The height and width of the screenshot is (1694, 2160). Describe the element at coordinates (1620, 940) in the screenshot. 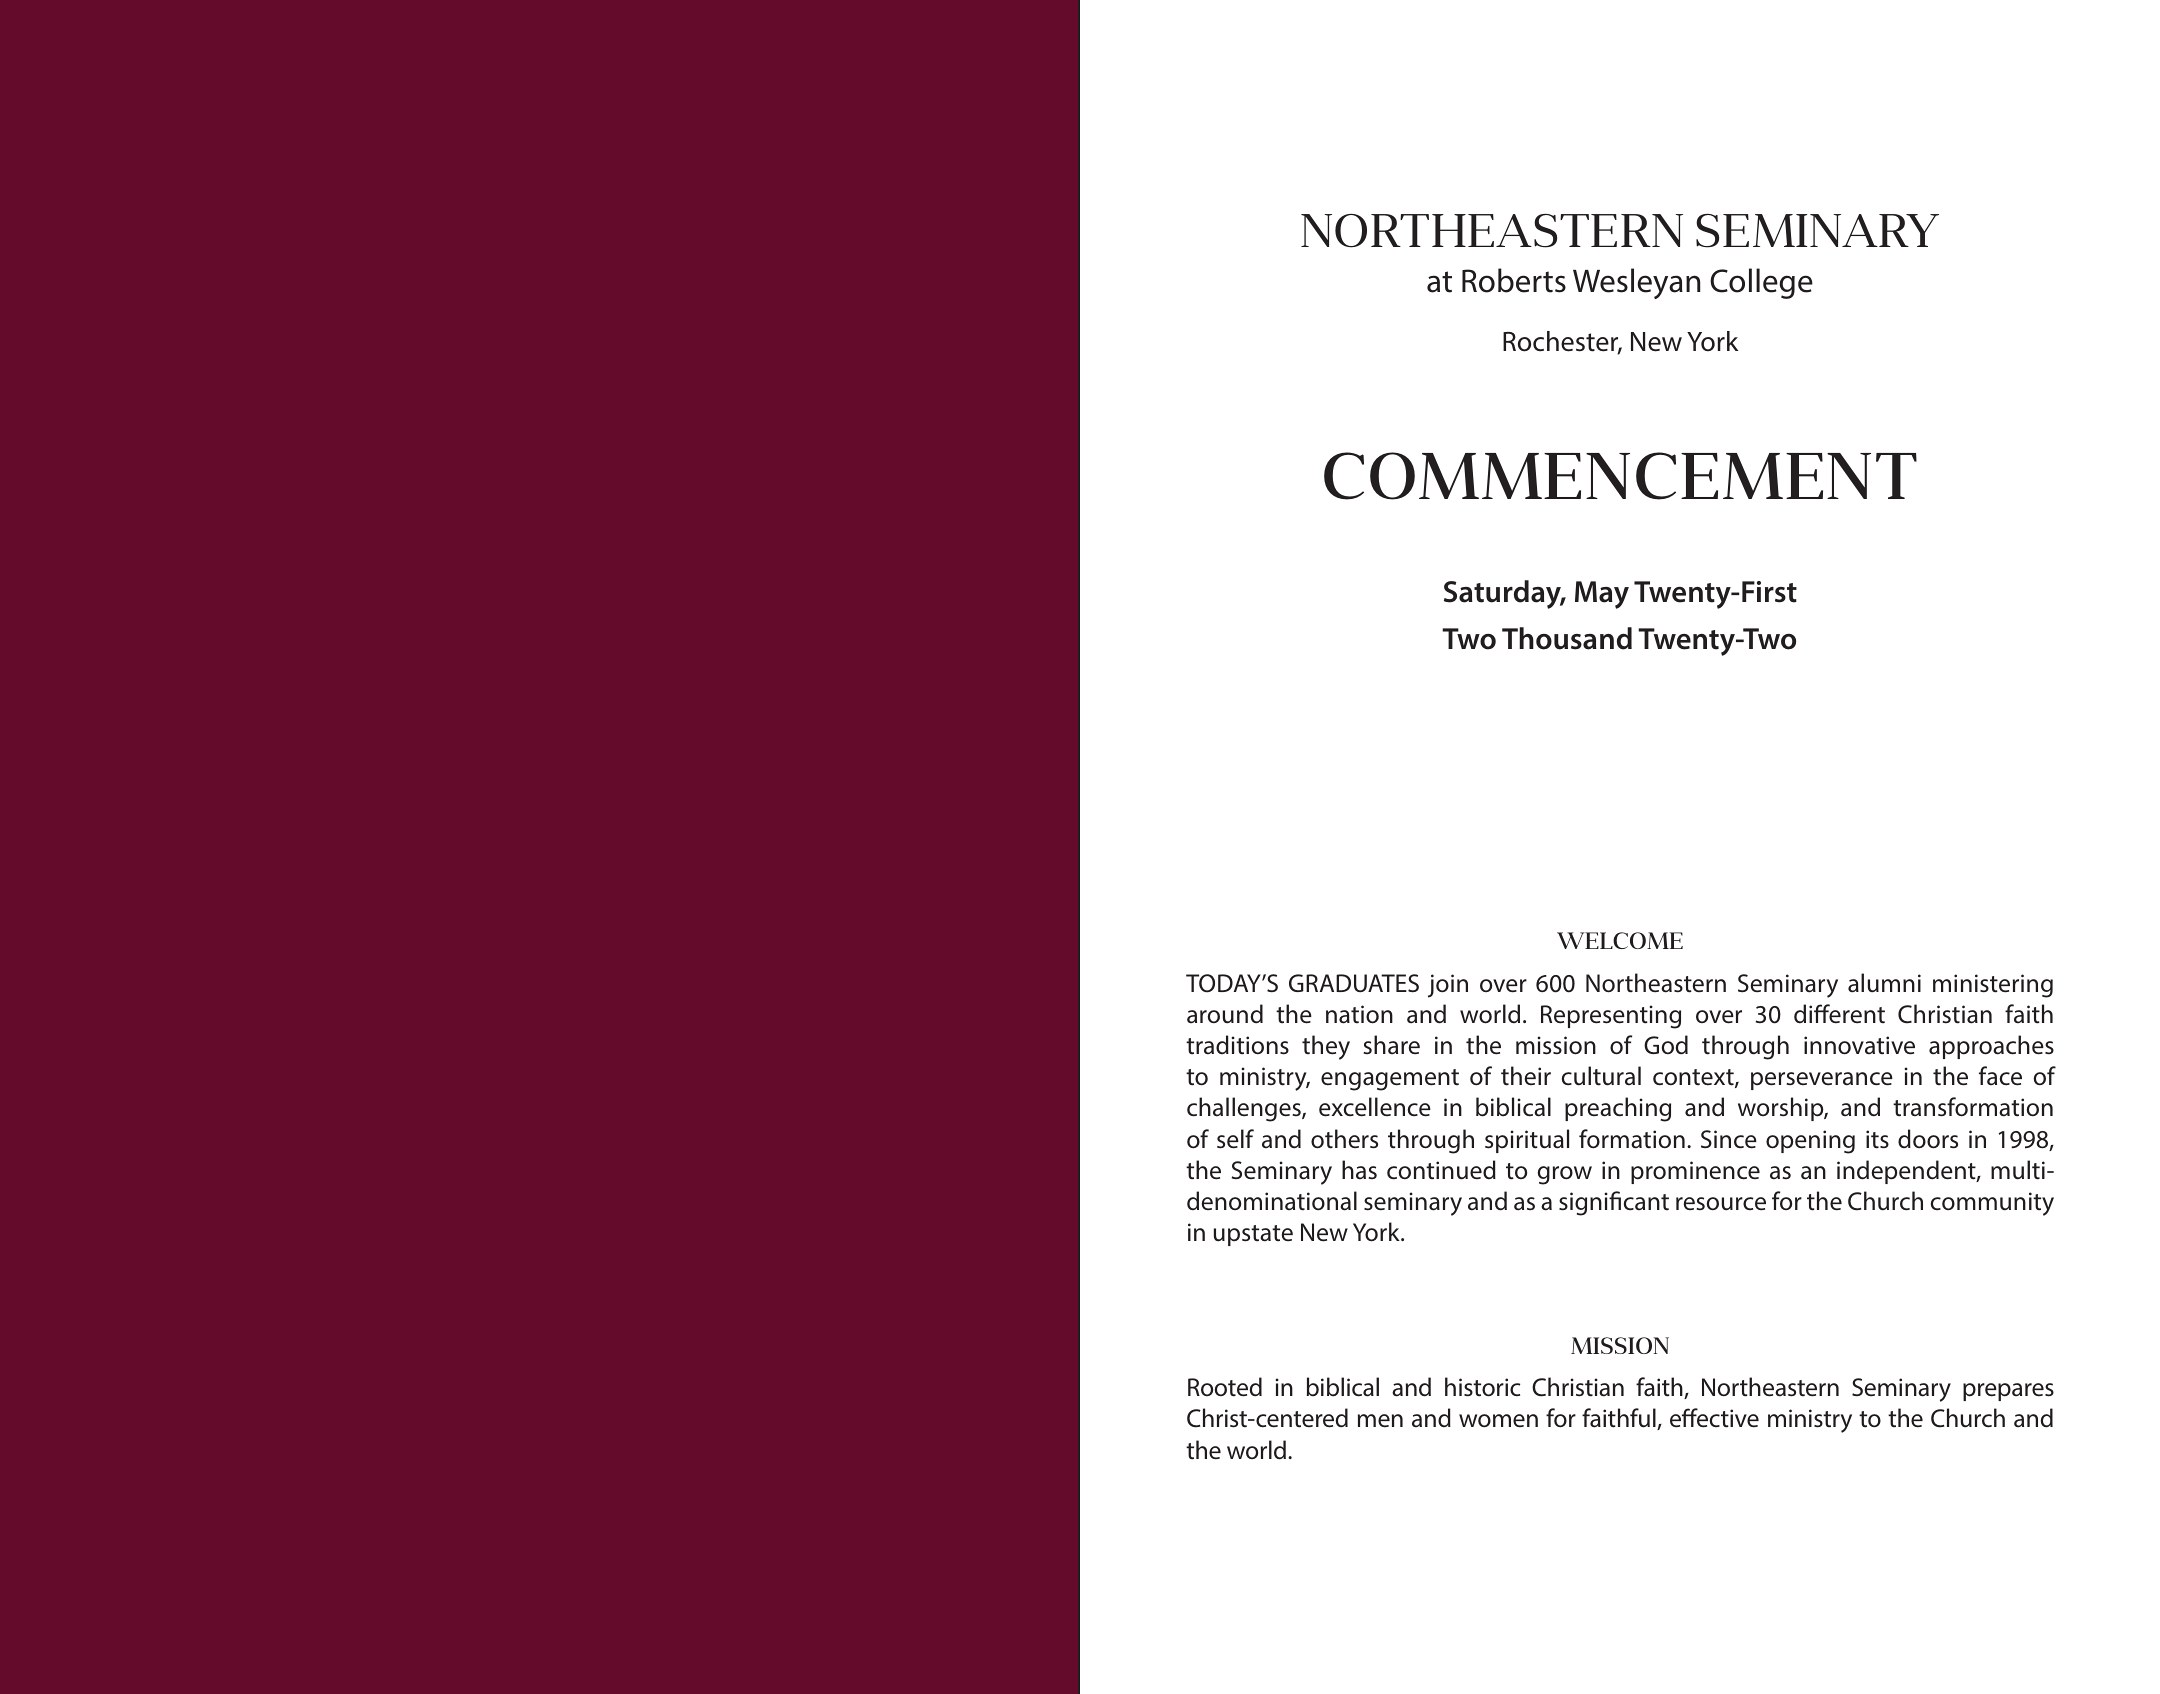

I see `WELCOME` at that location.
